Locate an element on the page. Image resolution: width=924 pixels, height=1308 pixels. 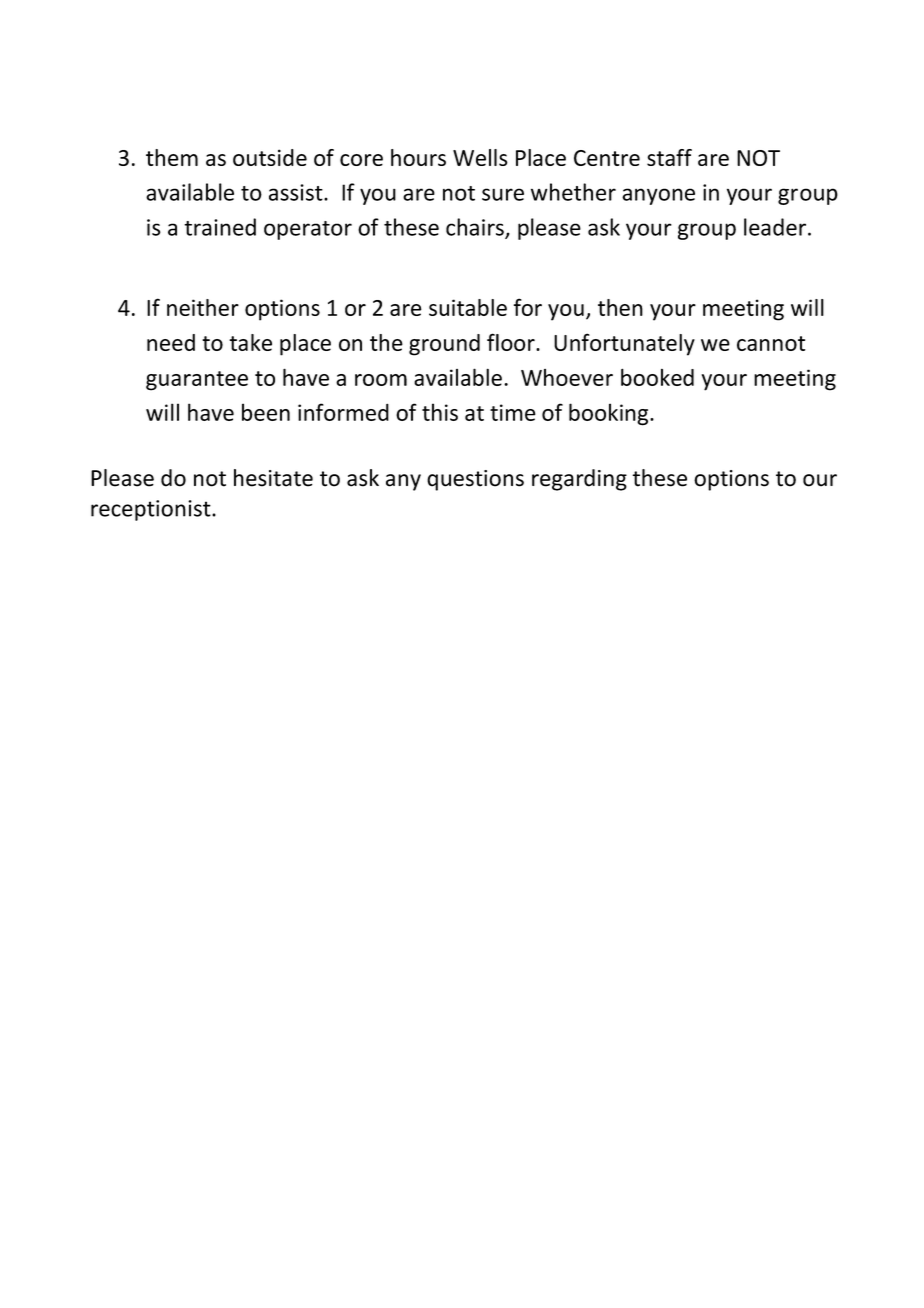
take is located at coordinates (250, 342).
